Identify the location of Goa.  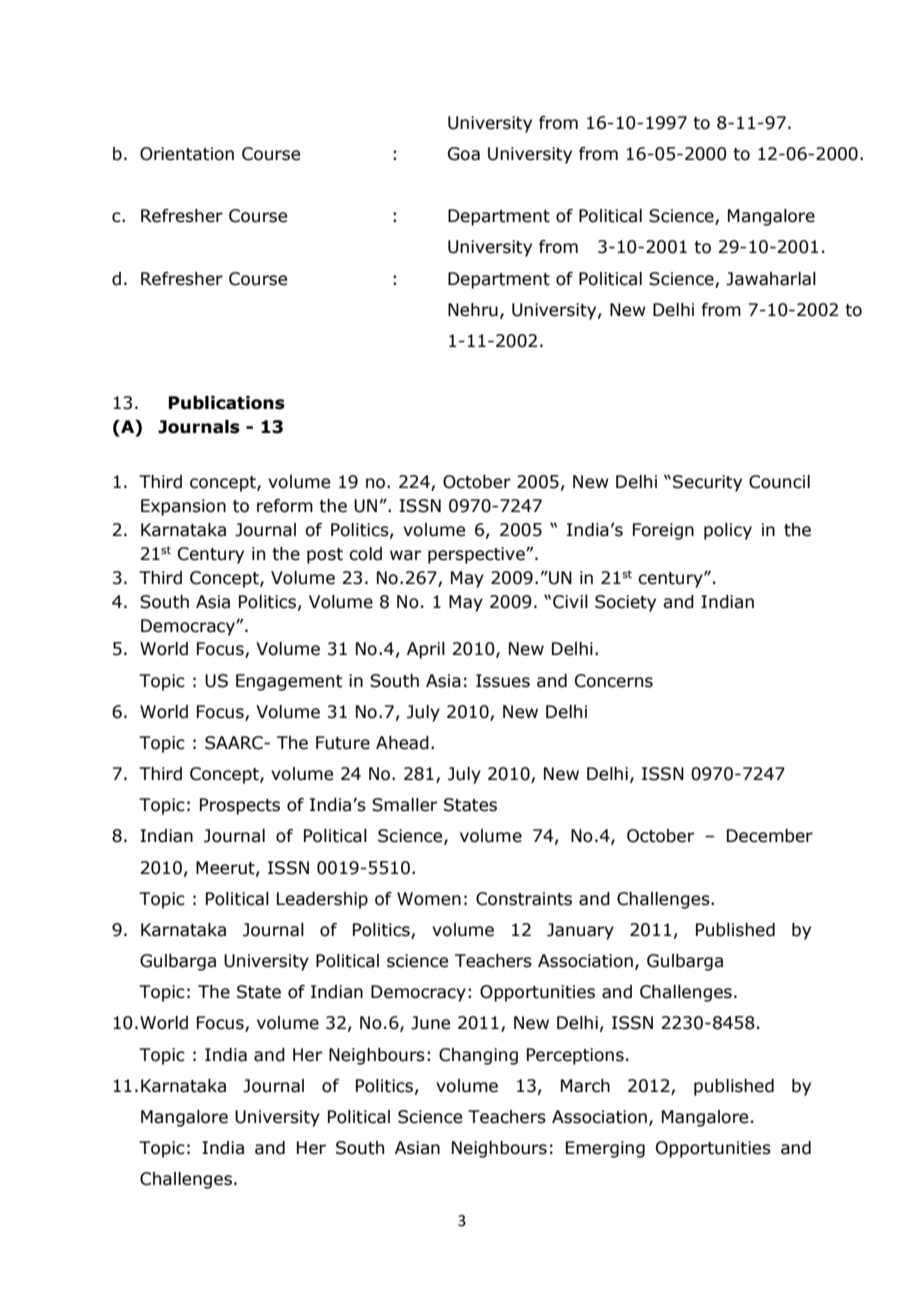
(464, 154).
